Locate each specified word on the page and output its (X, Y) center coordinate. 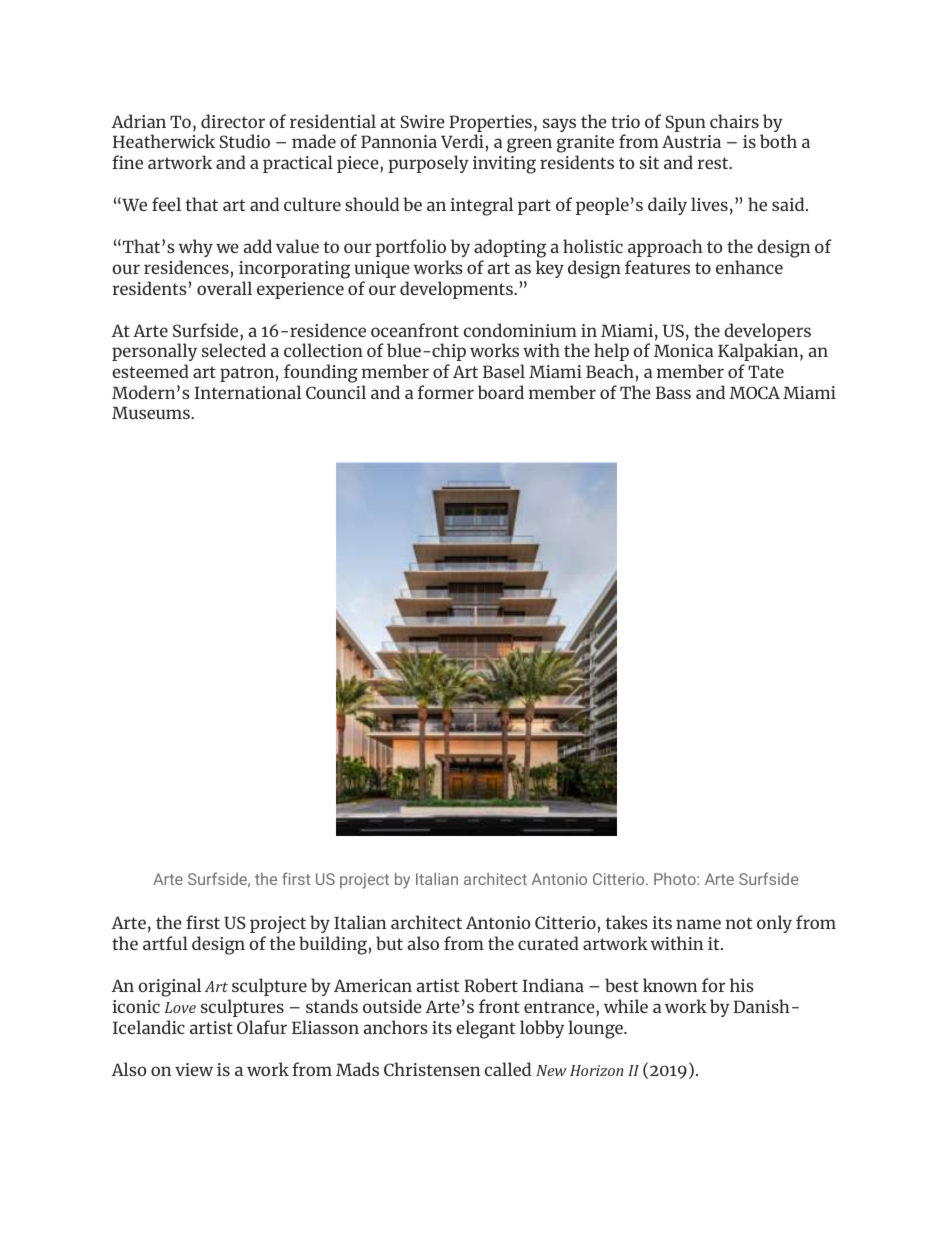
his (742, 985)
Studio (245, 141)
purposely (428, 164)
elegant (485, 1029)
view (194, 1069)
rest (714, 163)
